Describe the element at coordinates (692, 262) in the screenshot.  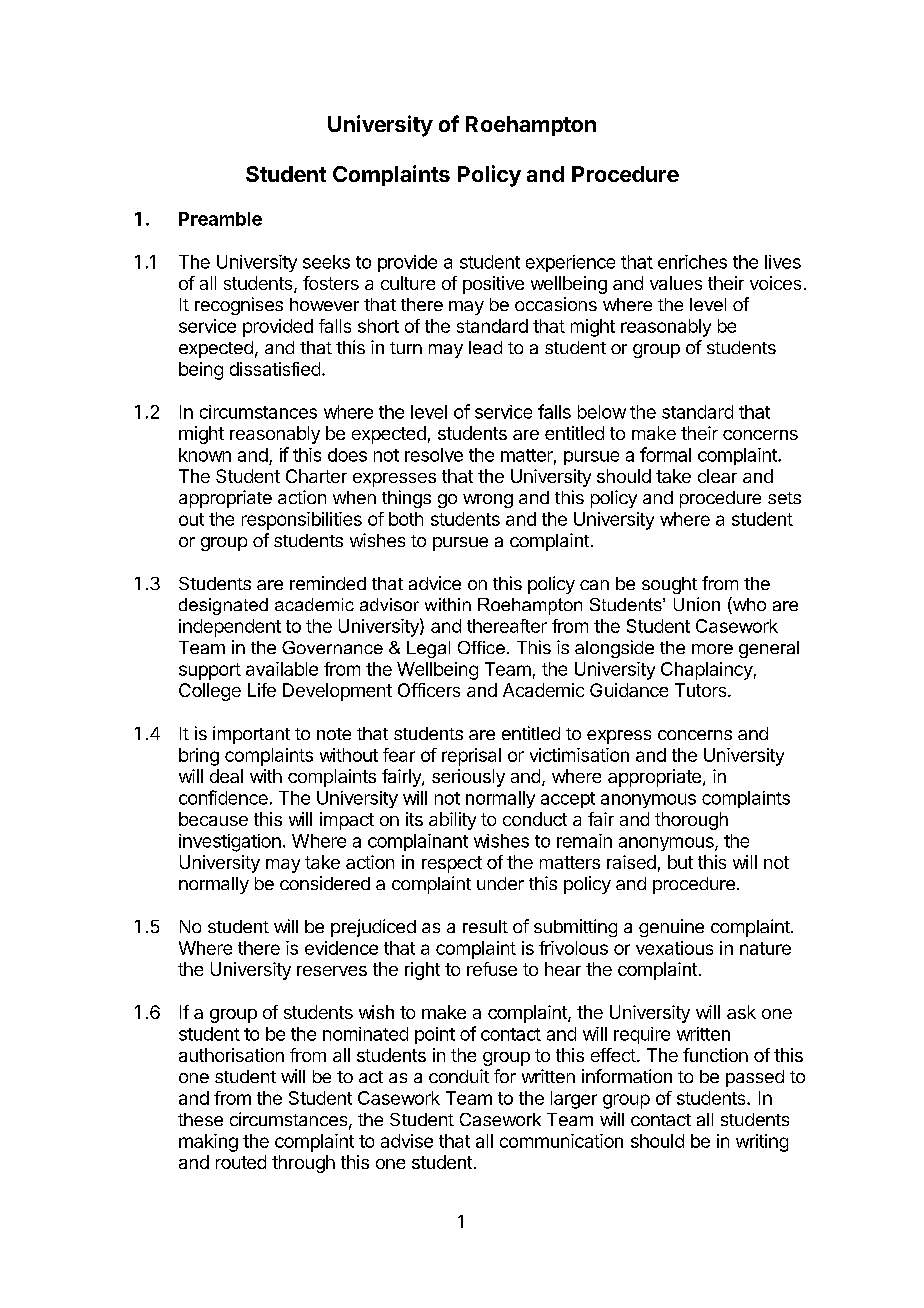
I see `enriches` at that location.
